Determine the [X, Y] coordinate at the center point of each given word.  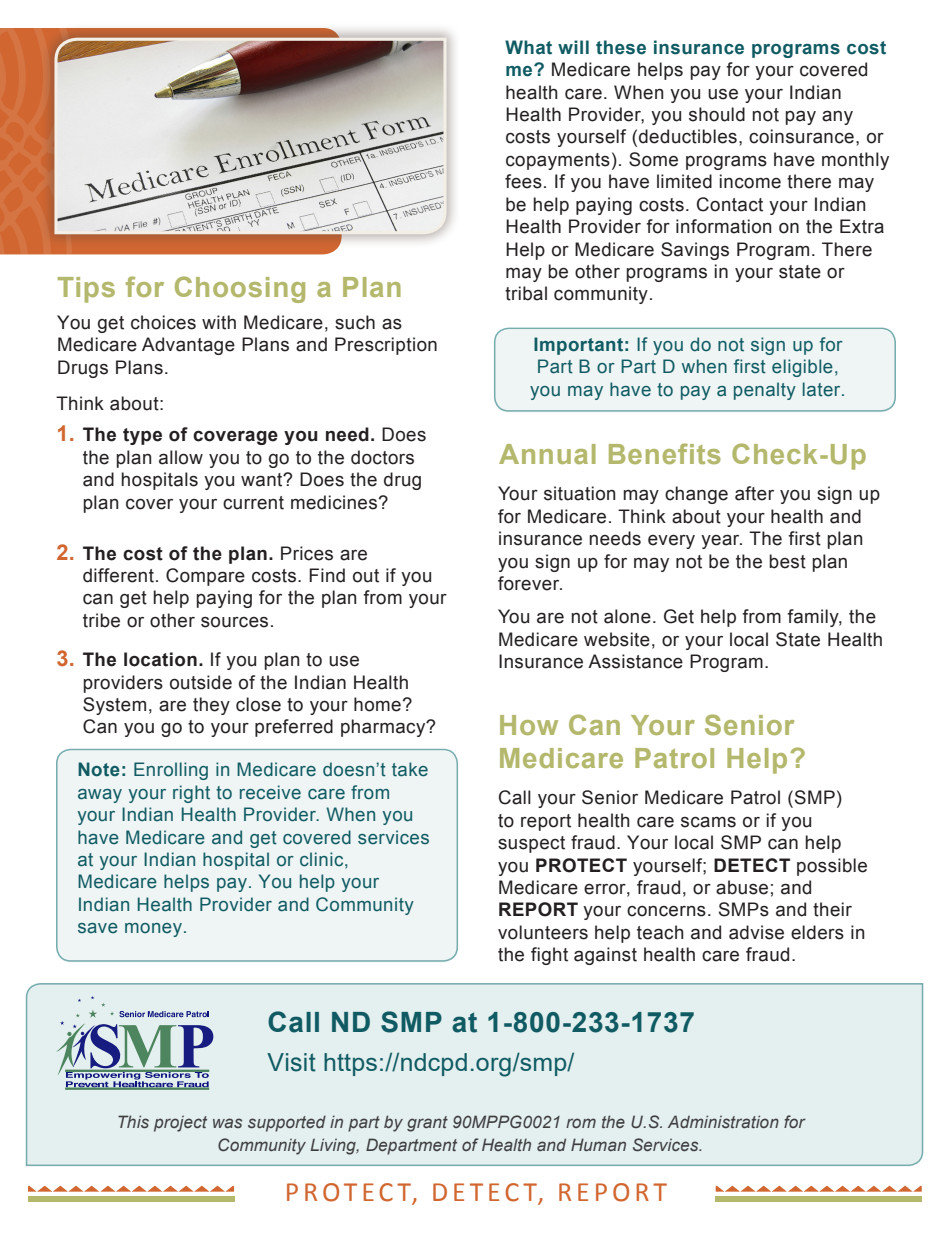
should [717, 114]
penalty [765, 391]
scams [708, 822]
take [410, 769]
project [180, 1123]
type [142, 436]
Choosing [240, 289]
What [528, 47]
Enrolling [171, 771]
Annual [547, 454]
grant [427, 1124]
